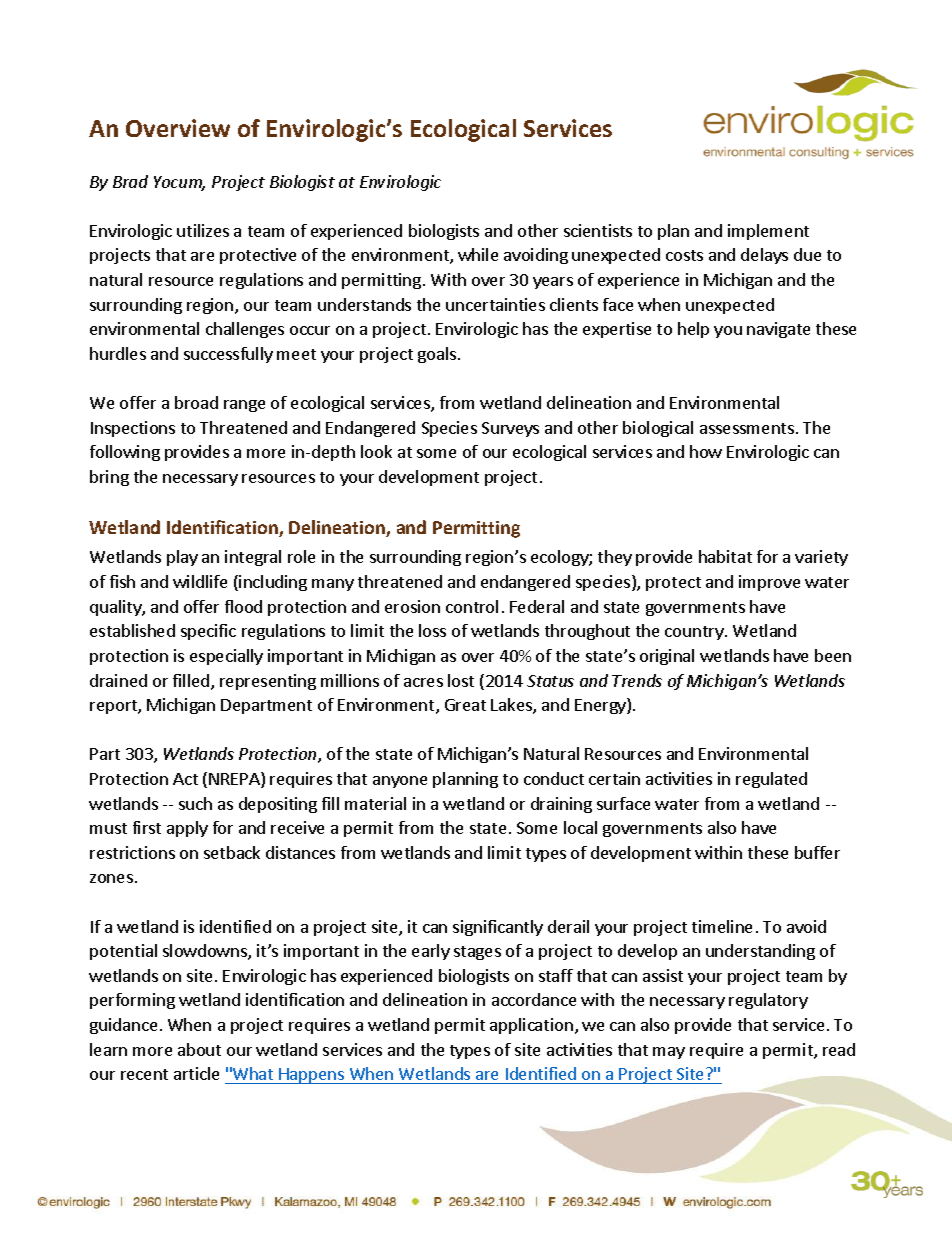 The image size is (952, 1233). I want to click on anyone, so click(400, 782).
